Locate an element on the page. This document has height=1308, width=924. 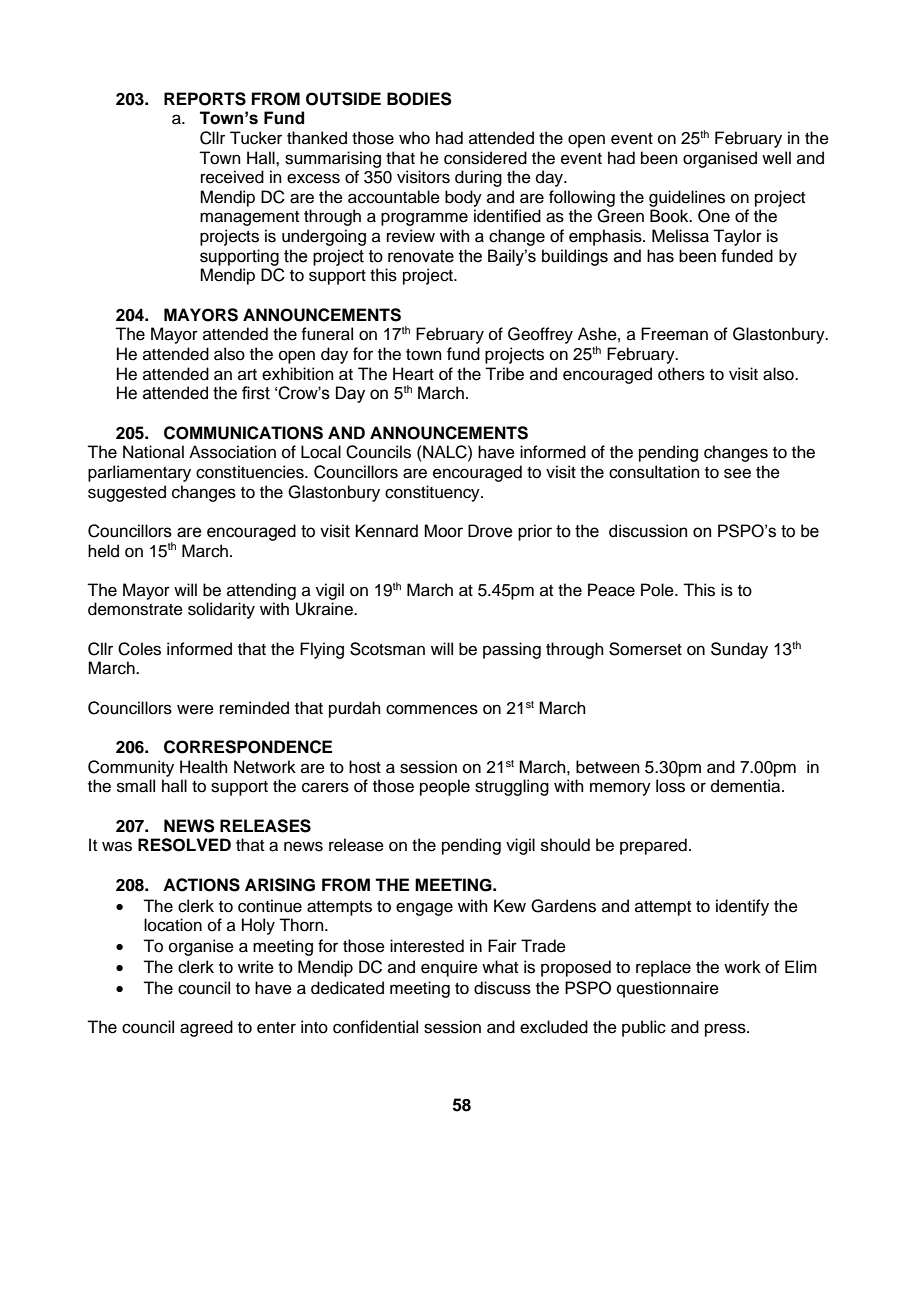
press is located at coordinates (726, 1030).
